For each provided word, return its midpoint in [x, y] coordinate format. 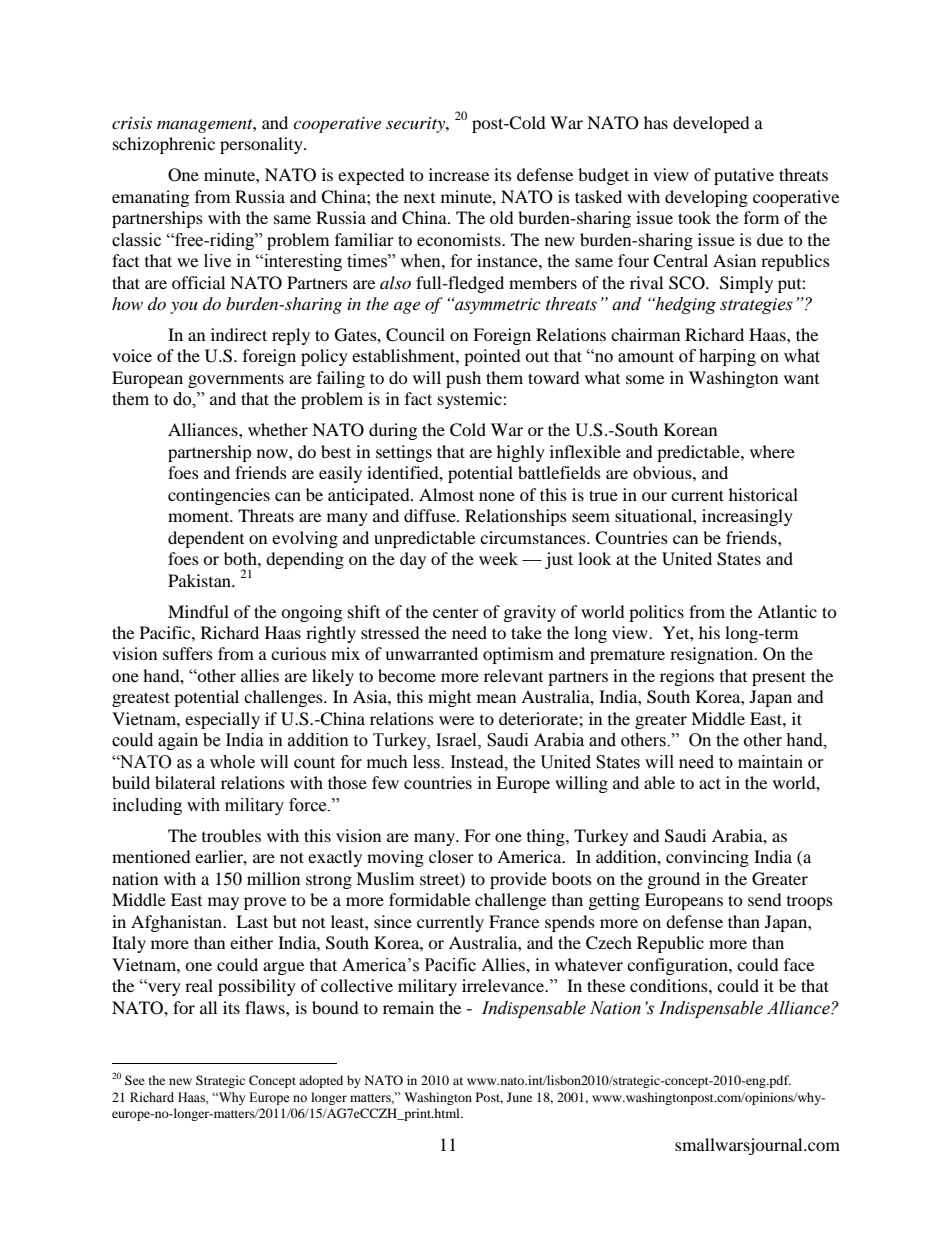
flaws [266, 1007]
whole [232, 762]
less [427, 762]
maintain [770, 762]
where [772, 451]
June [519, 1097]
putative [744, 176]
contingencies [219, 496]
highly [521, 453]
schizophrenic [164, 145]
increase [459, 174]
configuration [678, 966]
